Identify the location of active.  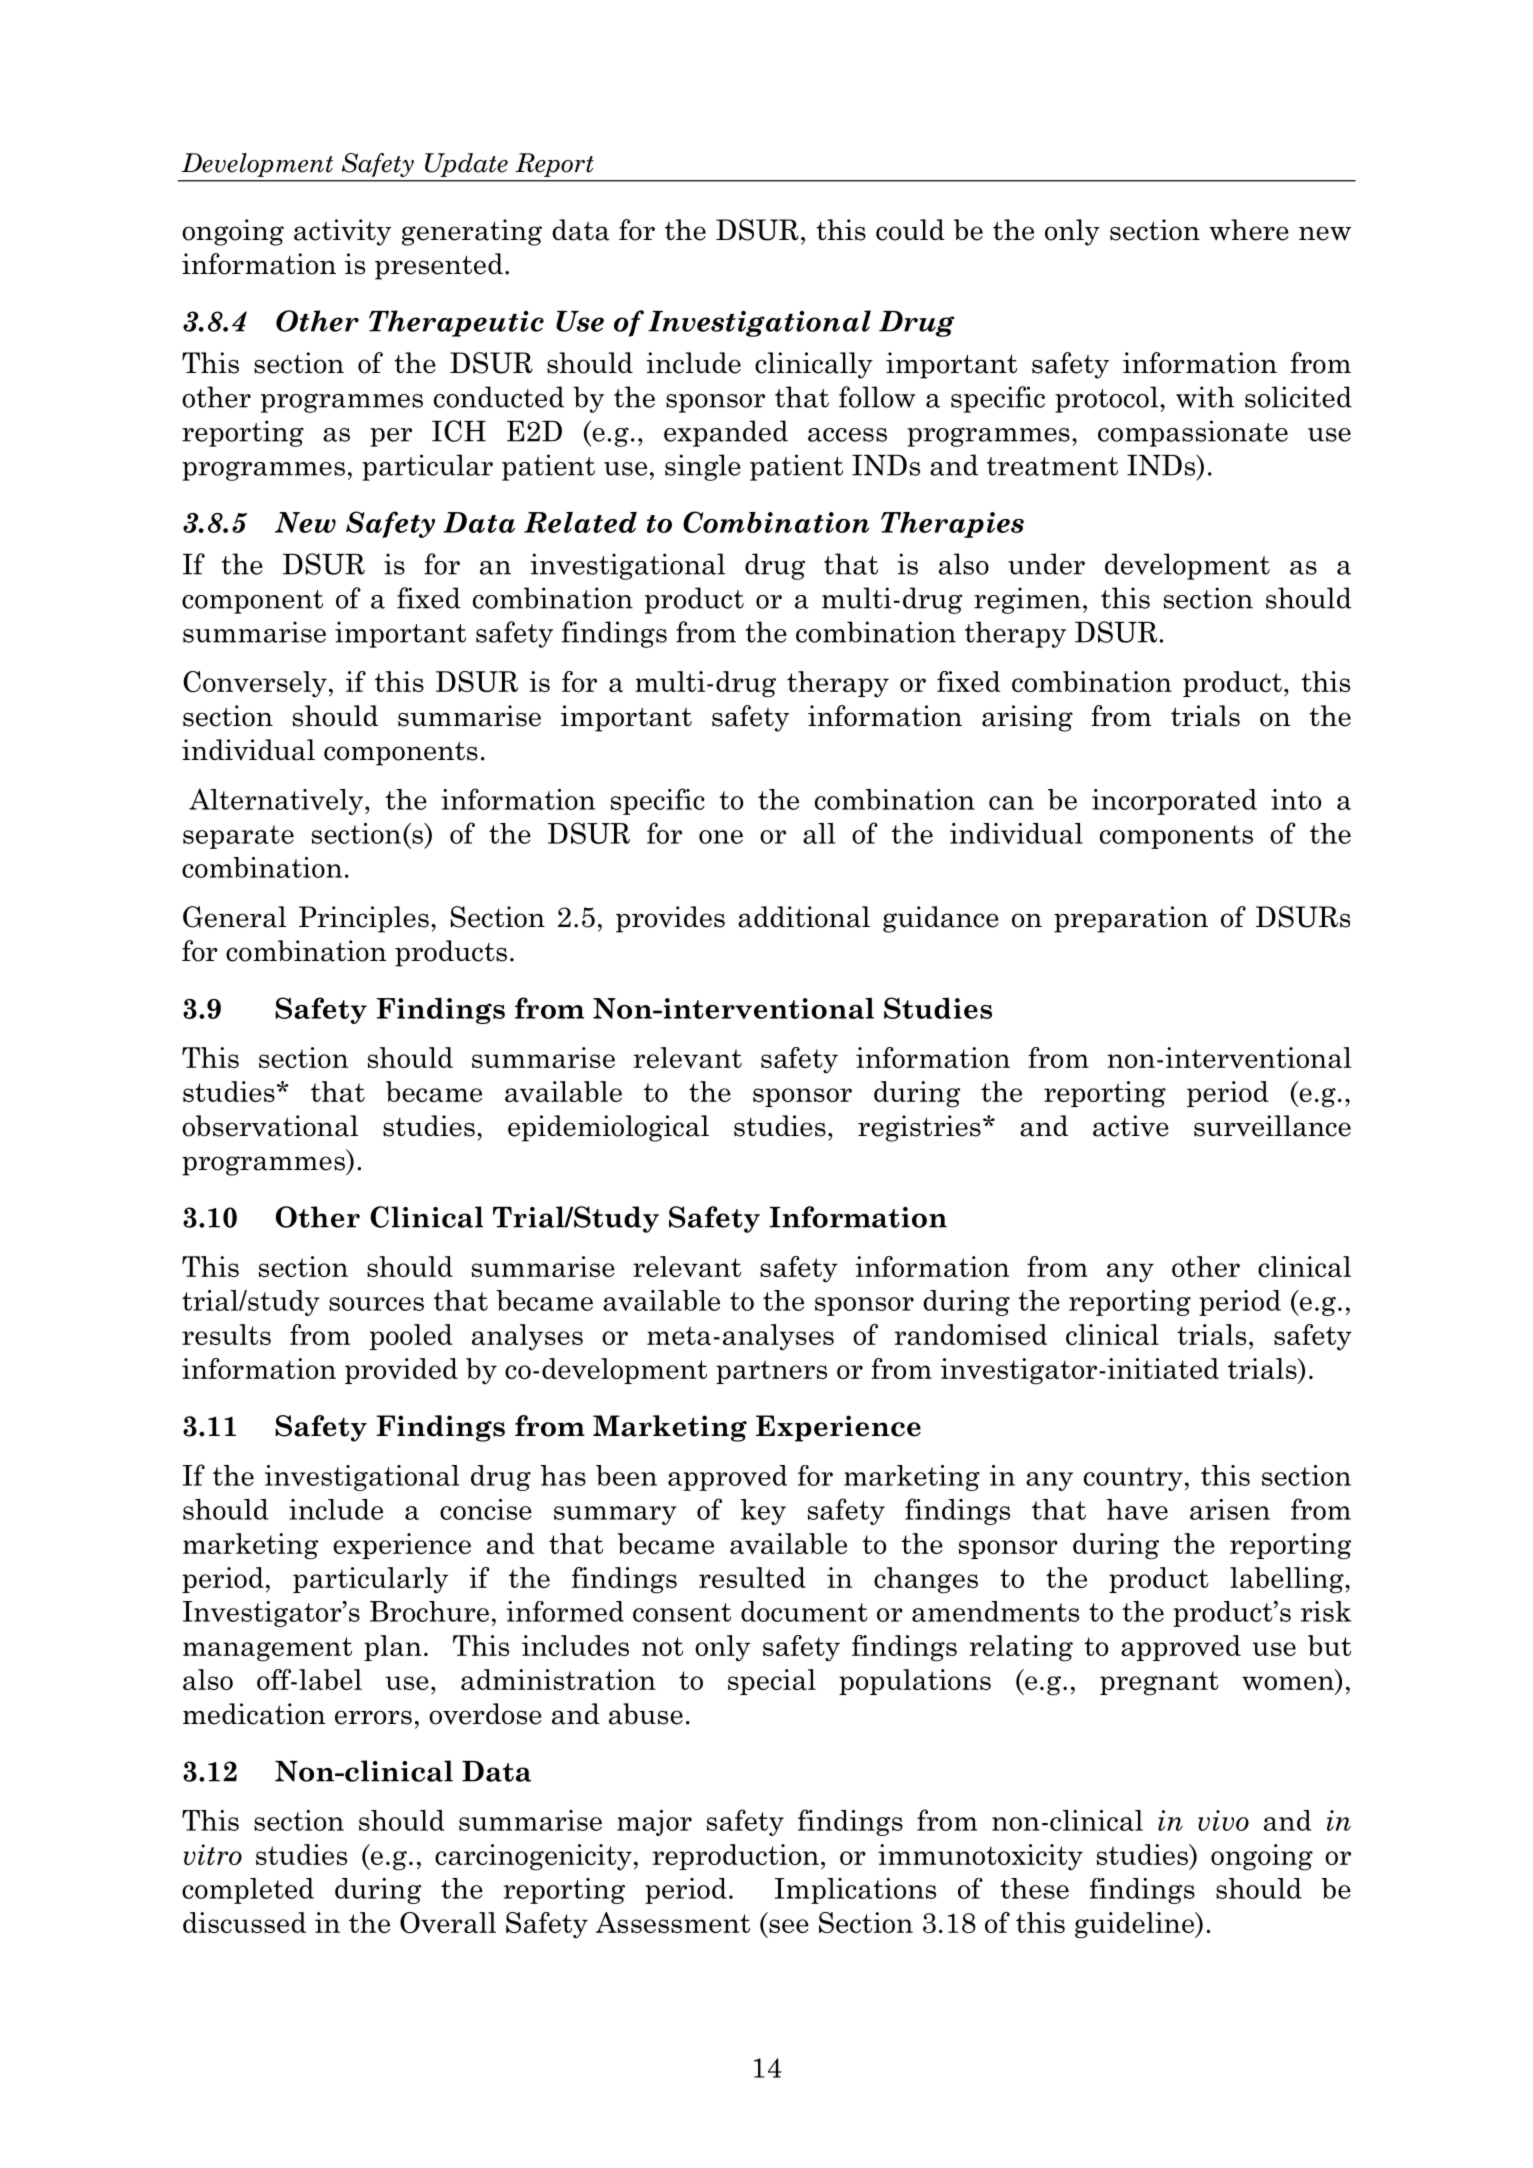
(1131, 1126).
